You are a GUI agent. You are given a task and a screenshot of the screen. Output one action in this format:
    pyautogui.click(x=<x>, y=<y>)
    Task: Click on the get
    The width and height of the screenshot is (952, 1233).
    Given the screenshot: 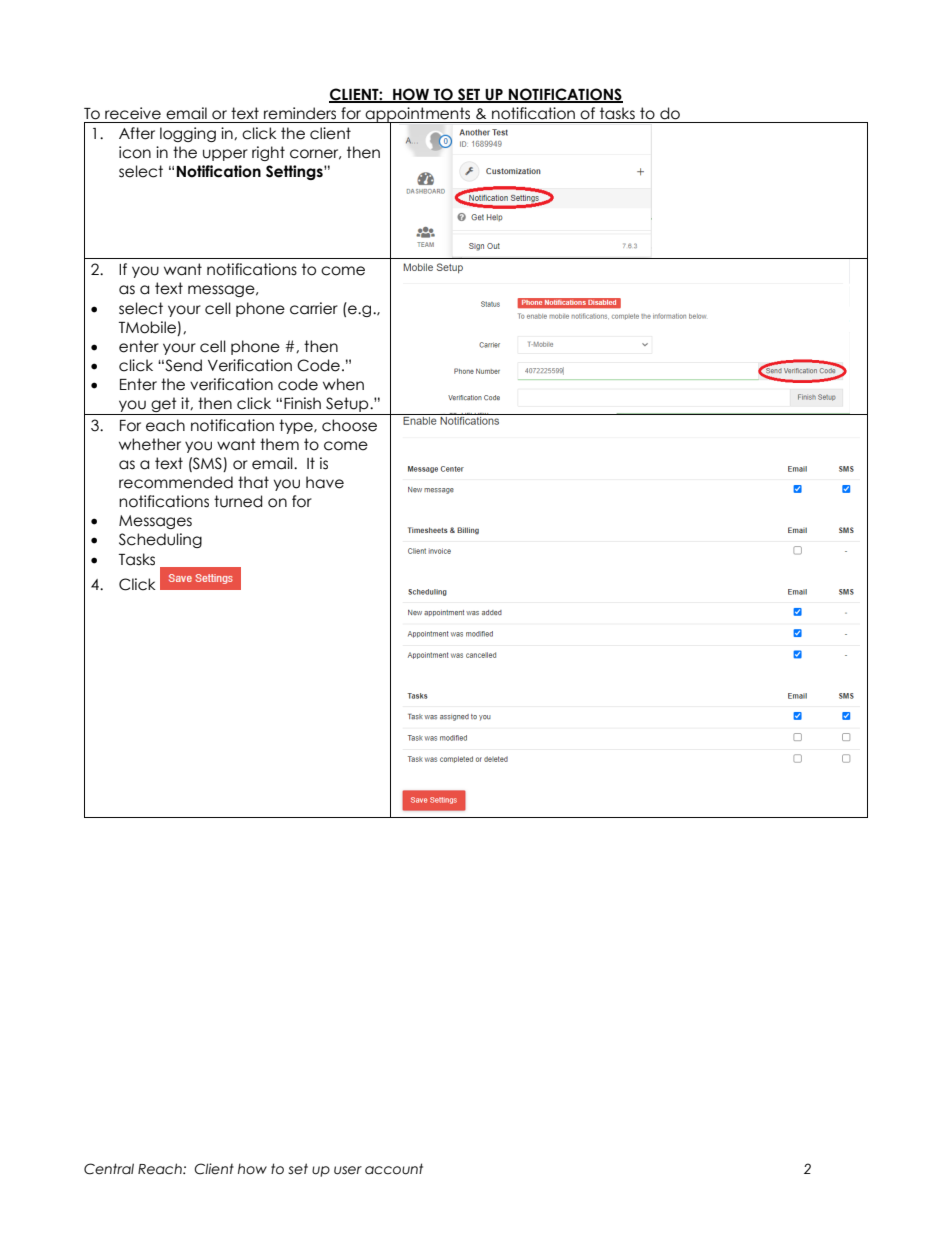 What is the action you would take?
    pyautogui.click(x=164, y=406)
